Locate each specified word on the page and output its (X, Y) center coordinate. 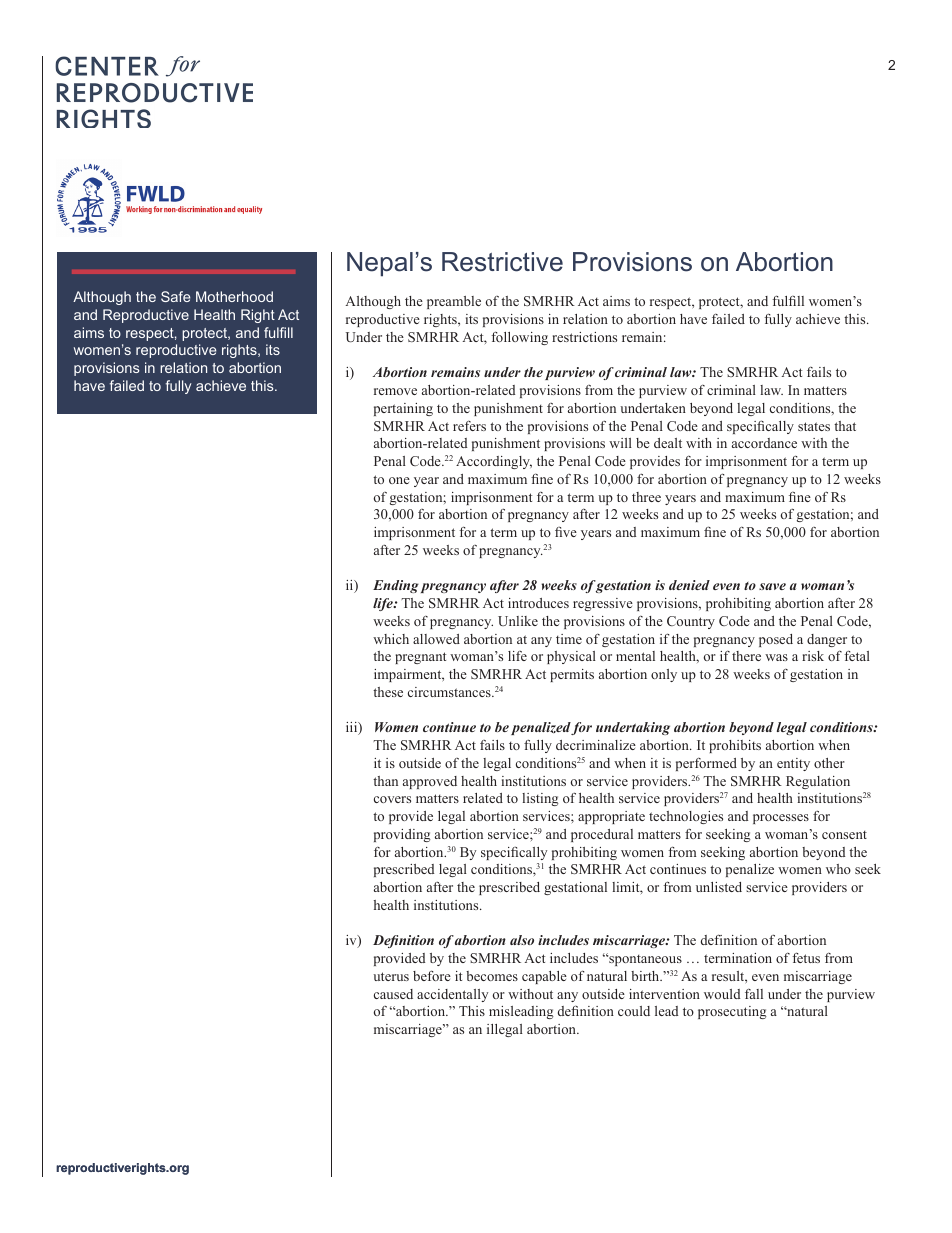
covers (392, 799)
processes (781, 819)
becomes (492, 976)
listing (540, 799)
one (399, 480)
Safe (176, 296)
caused (393, 994)
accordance (764, 443)
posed (776, 640)
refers (469, 426)
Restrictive (502, 262)
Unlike (518, 621)
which (391, 639)
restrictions (584, 337)
